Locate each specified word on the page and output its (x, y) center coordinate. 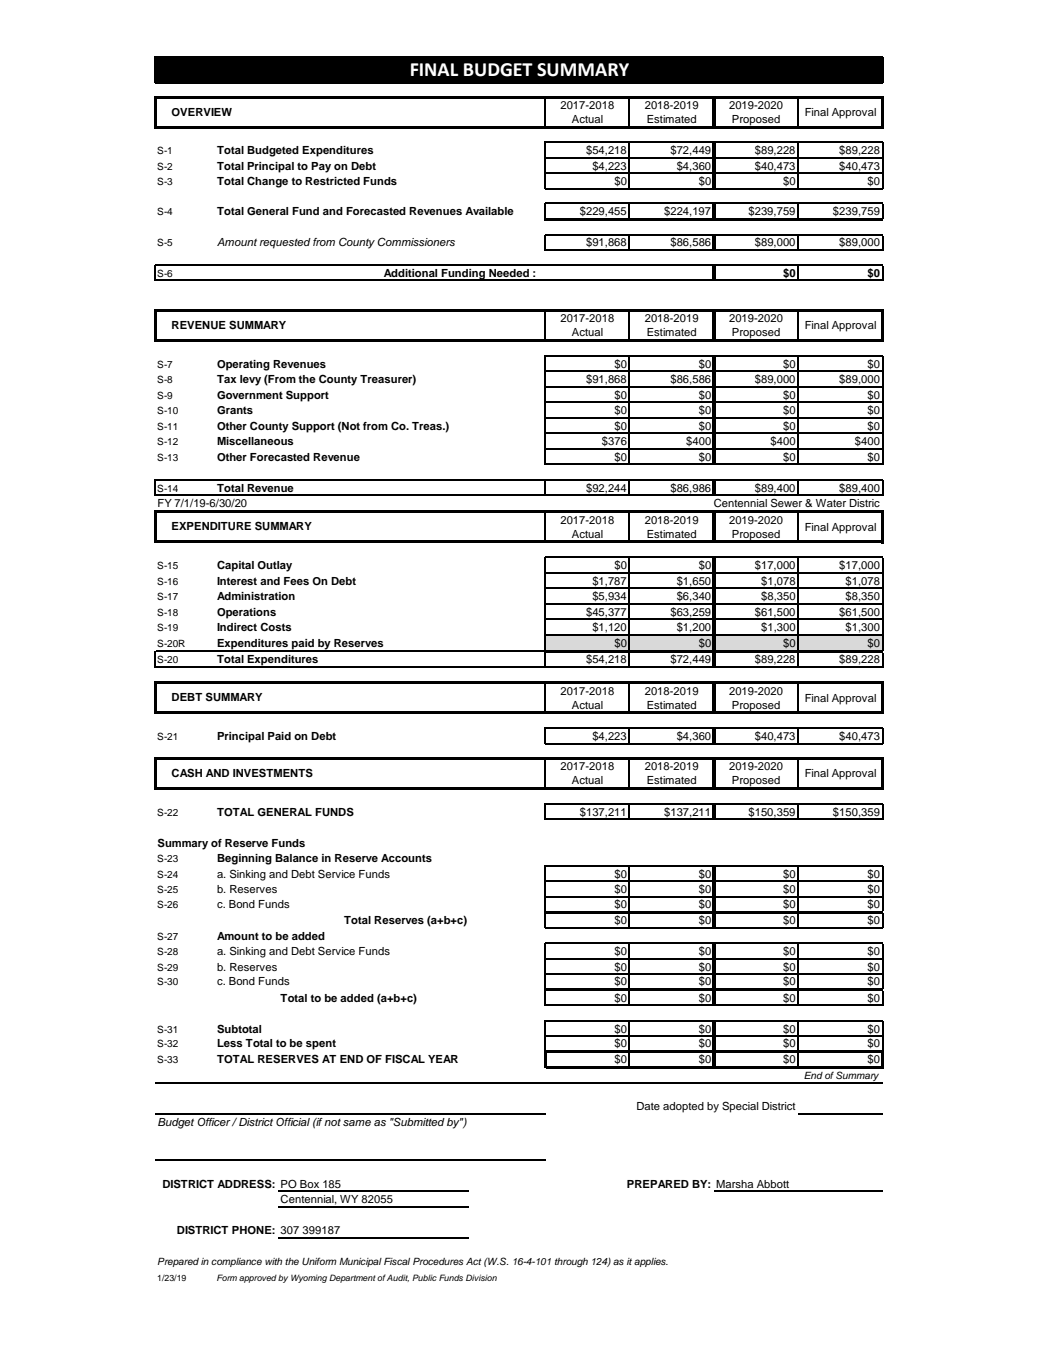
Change (267, 182)
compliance (236, 1262)
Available (489, 211)
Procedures (438, 1261)
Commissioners (416, 241)
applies (651, 1262)
